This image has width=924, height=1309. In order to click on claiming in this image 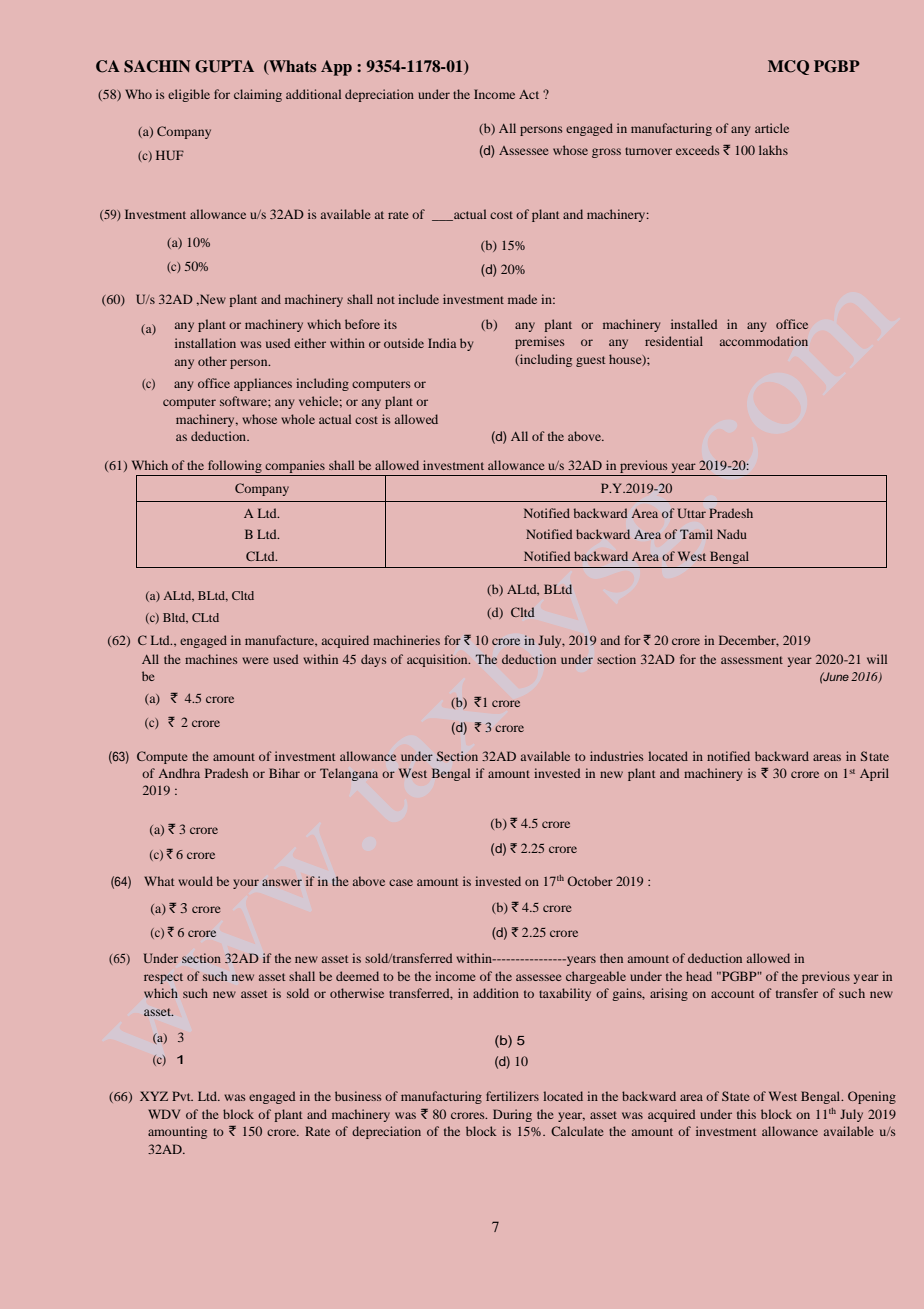, I will do `click(258, 95)`.
